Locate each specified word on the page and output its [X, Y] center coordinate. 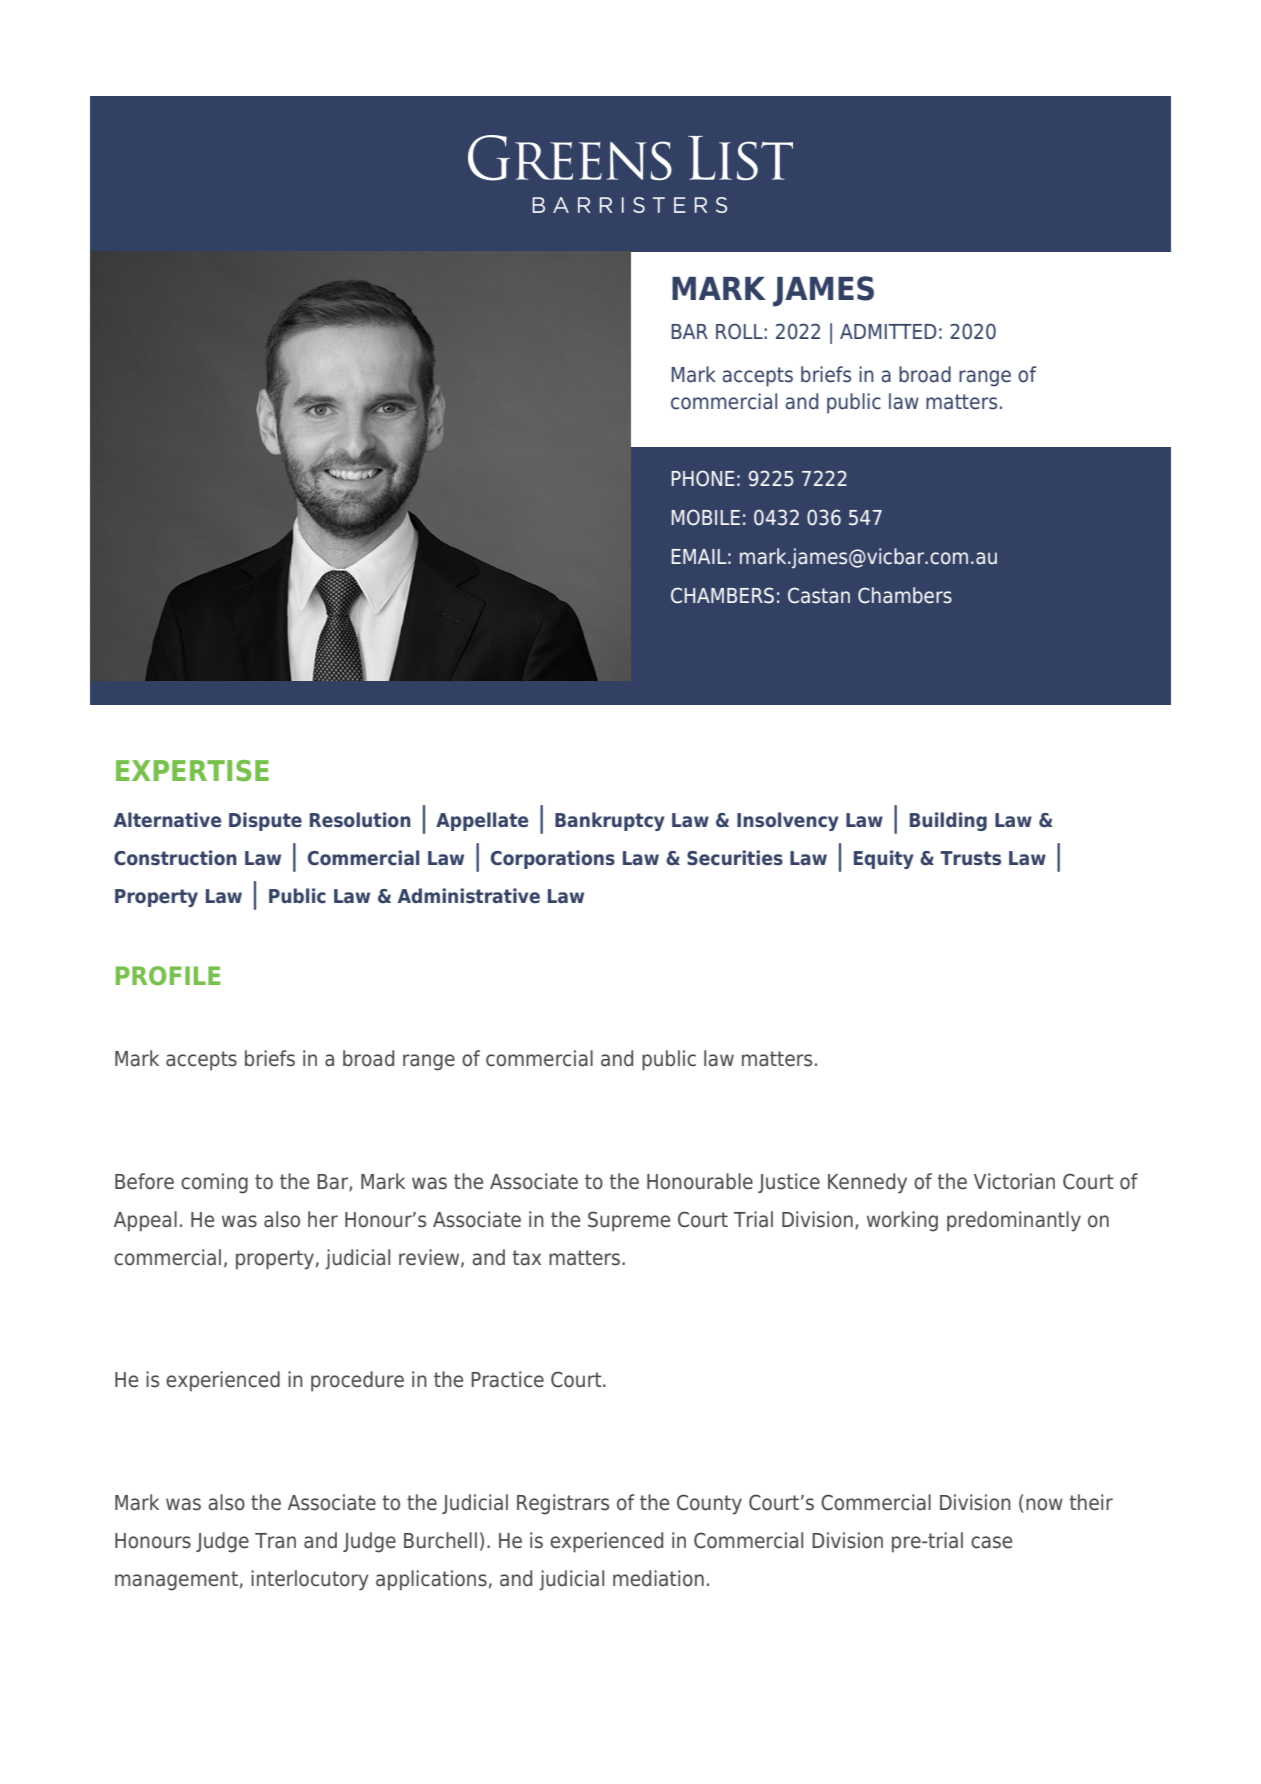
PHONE [703, 478]
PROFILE [168, 975]
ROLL [740, 331]
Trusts [970, 858]
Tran [275, 1541]
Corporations [553, 859]
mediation [658, 1578]
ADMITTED [888, 331]
